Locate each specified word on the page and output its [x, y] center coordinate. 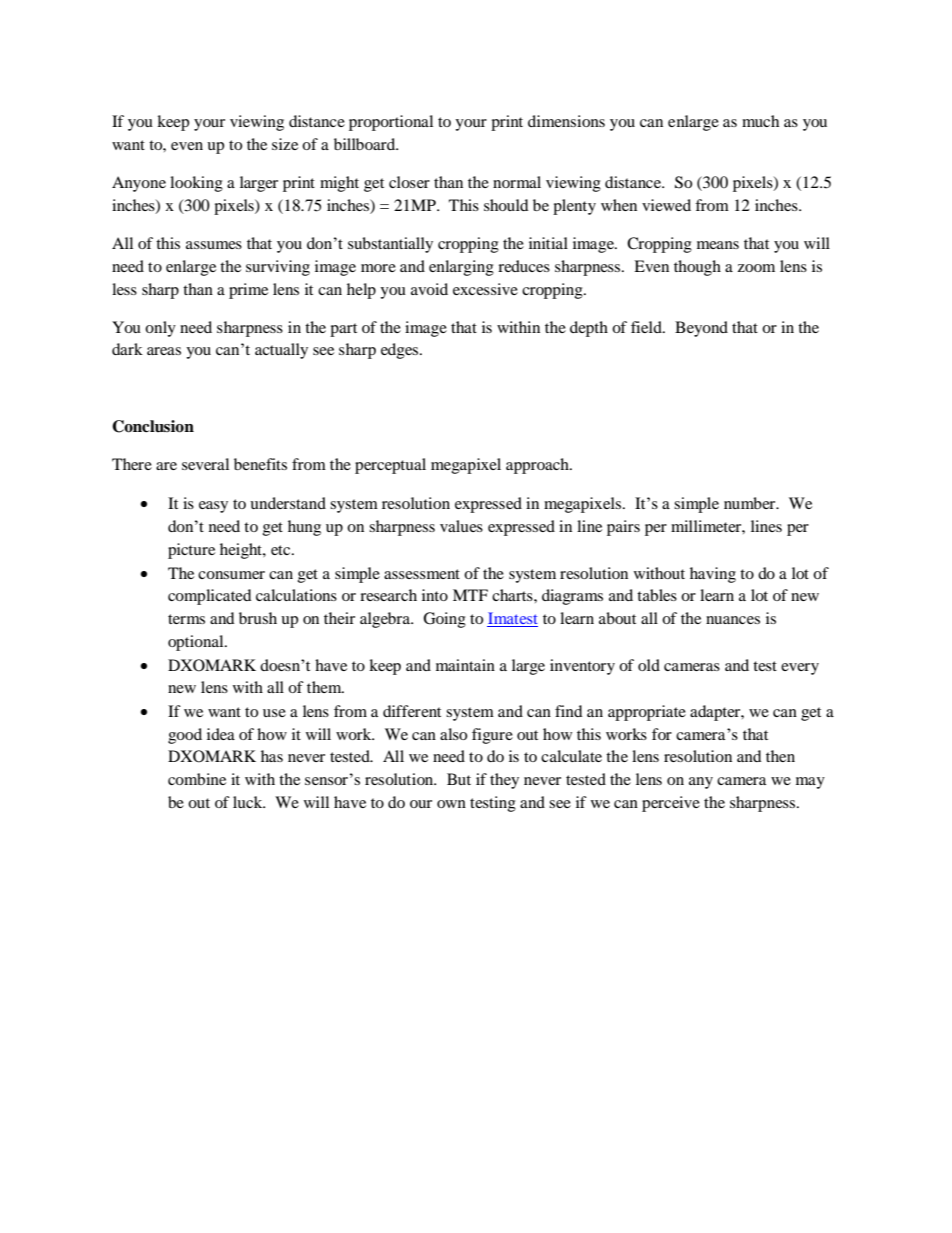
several [205, 464]
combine [197, 779]
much [760, 121]
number [751, 503]
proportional [391, 123]
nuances [733, 620]
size [285, 144]
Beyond [701, 329]
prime [248, 291]
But [459, 779]
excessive [485, 289]
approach [538, 466]
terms [186, 619]
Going [444, 620]
